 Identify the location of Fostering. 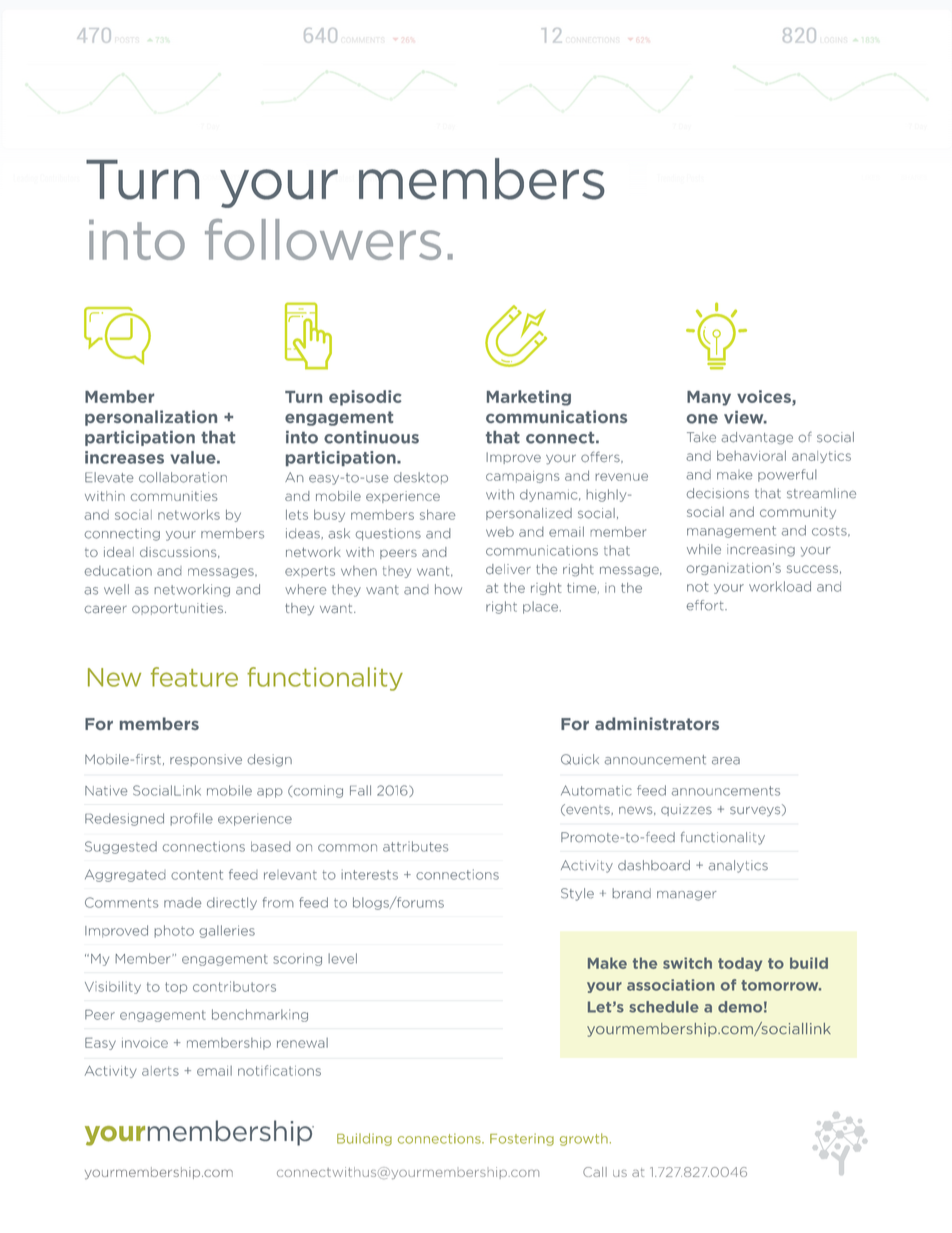
(522, 1139).
